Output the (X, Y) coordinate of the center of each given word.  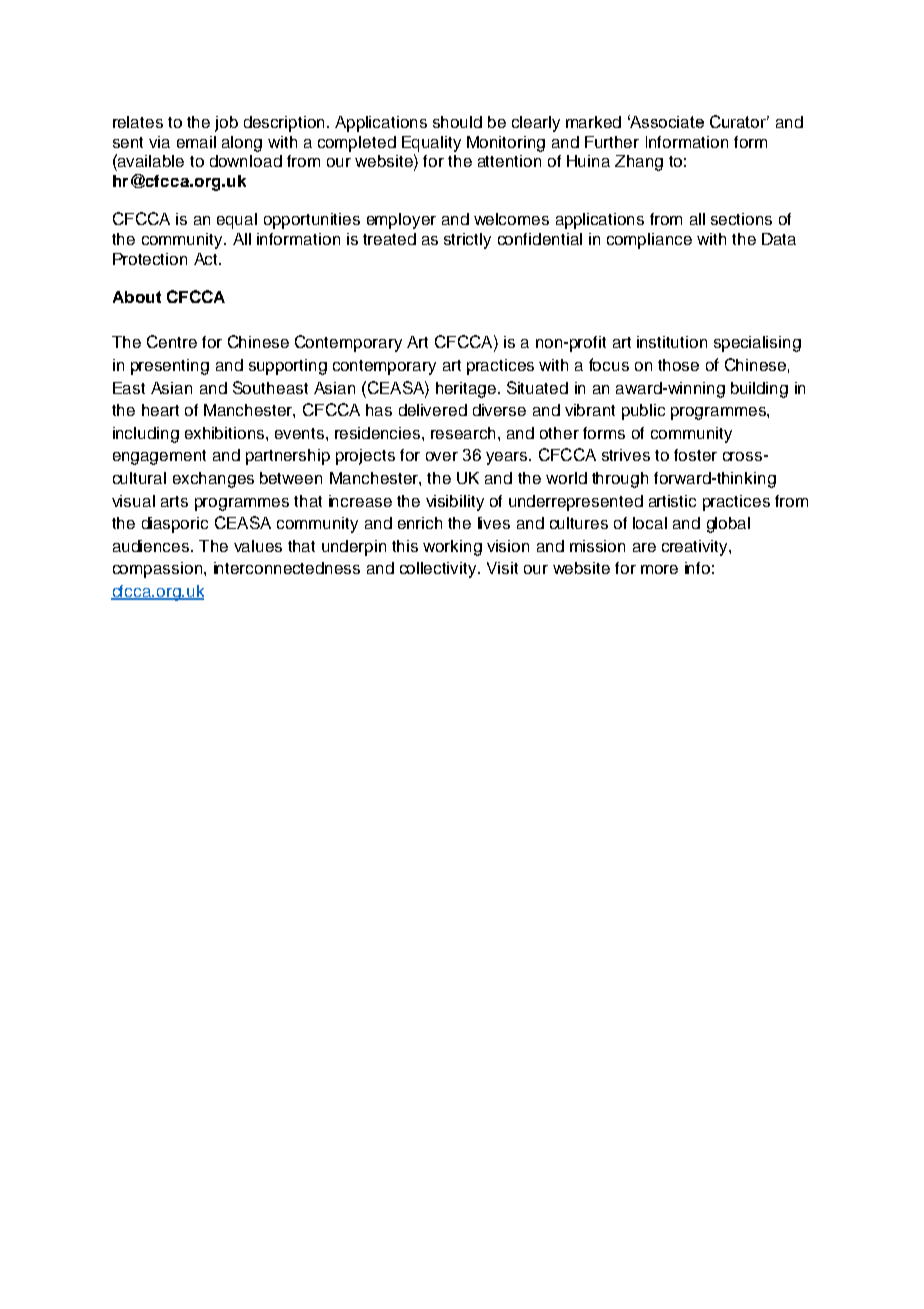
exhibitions (226, 433)
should (457, 122)
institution (672, 342)
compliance (649, 241)
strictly (467, 241)
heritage (466, 390)
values (258, 546)
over (442, 456)
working (452, 548)
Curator (739, 121)
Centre (172, 341)
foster (695, 455)
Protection (150, 259)
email (196, 142)
